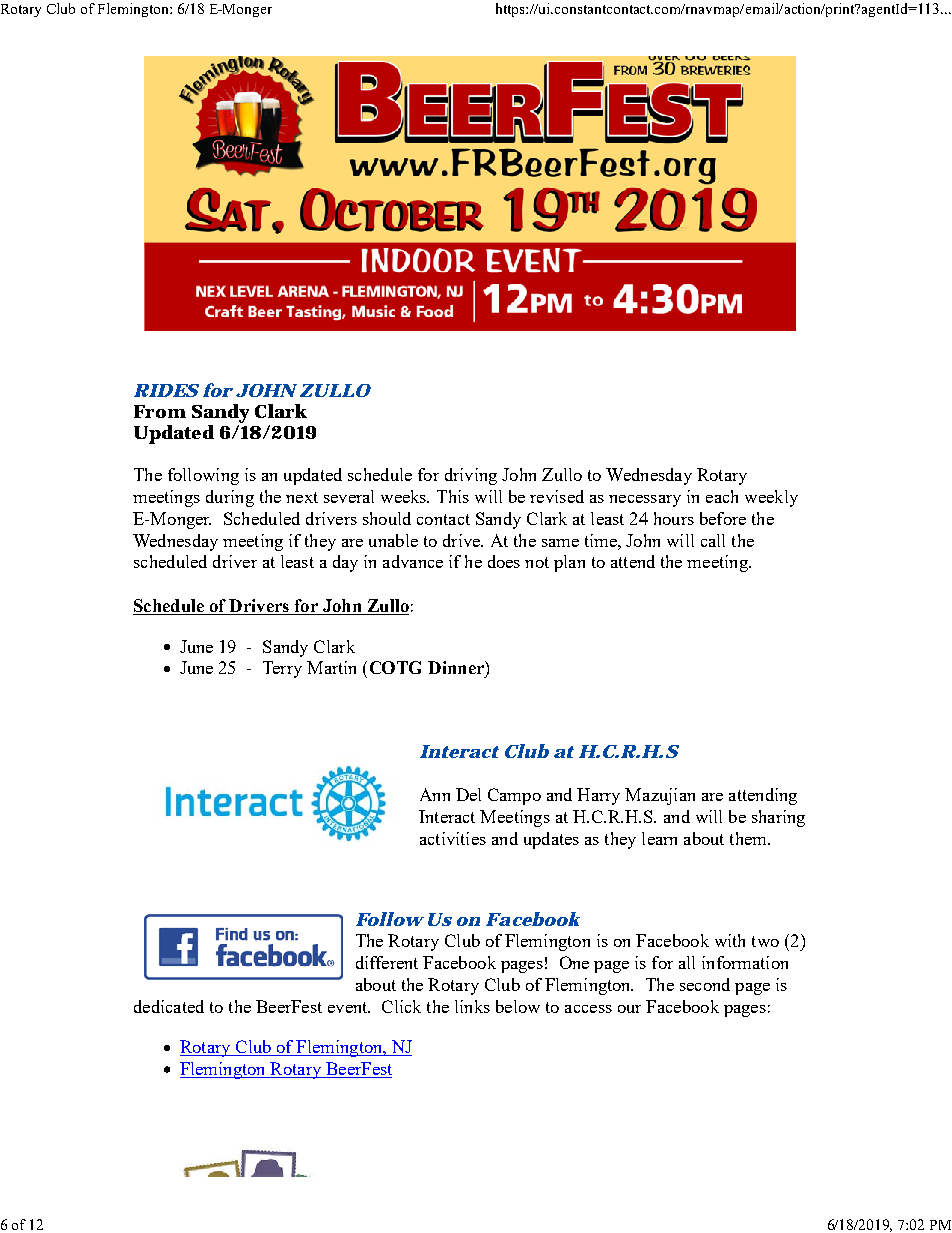  Describe the element at coordinates (453, 838) in the image. I see `activities` at that location.
